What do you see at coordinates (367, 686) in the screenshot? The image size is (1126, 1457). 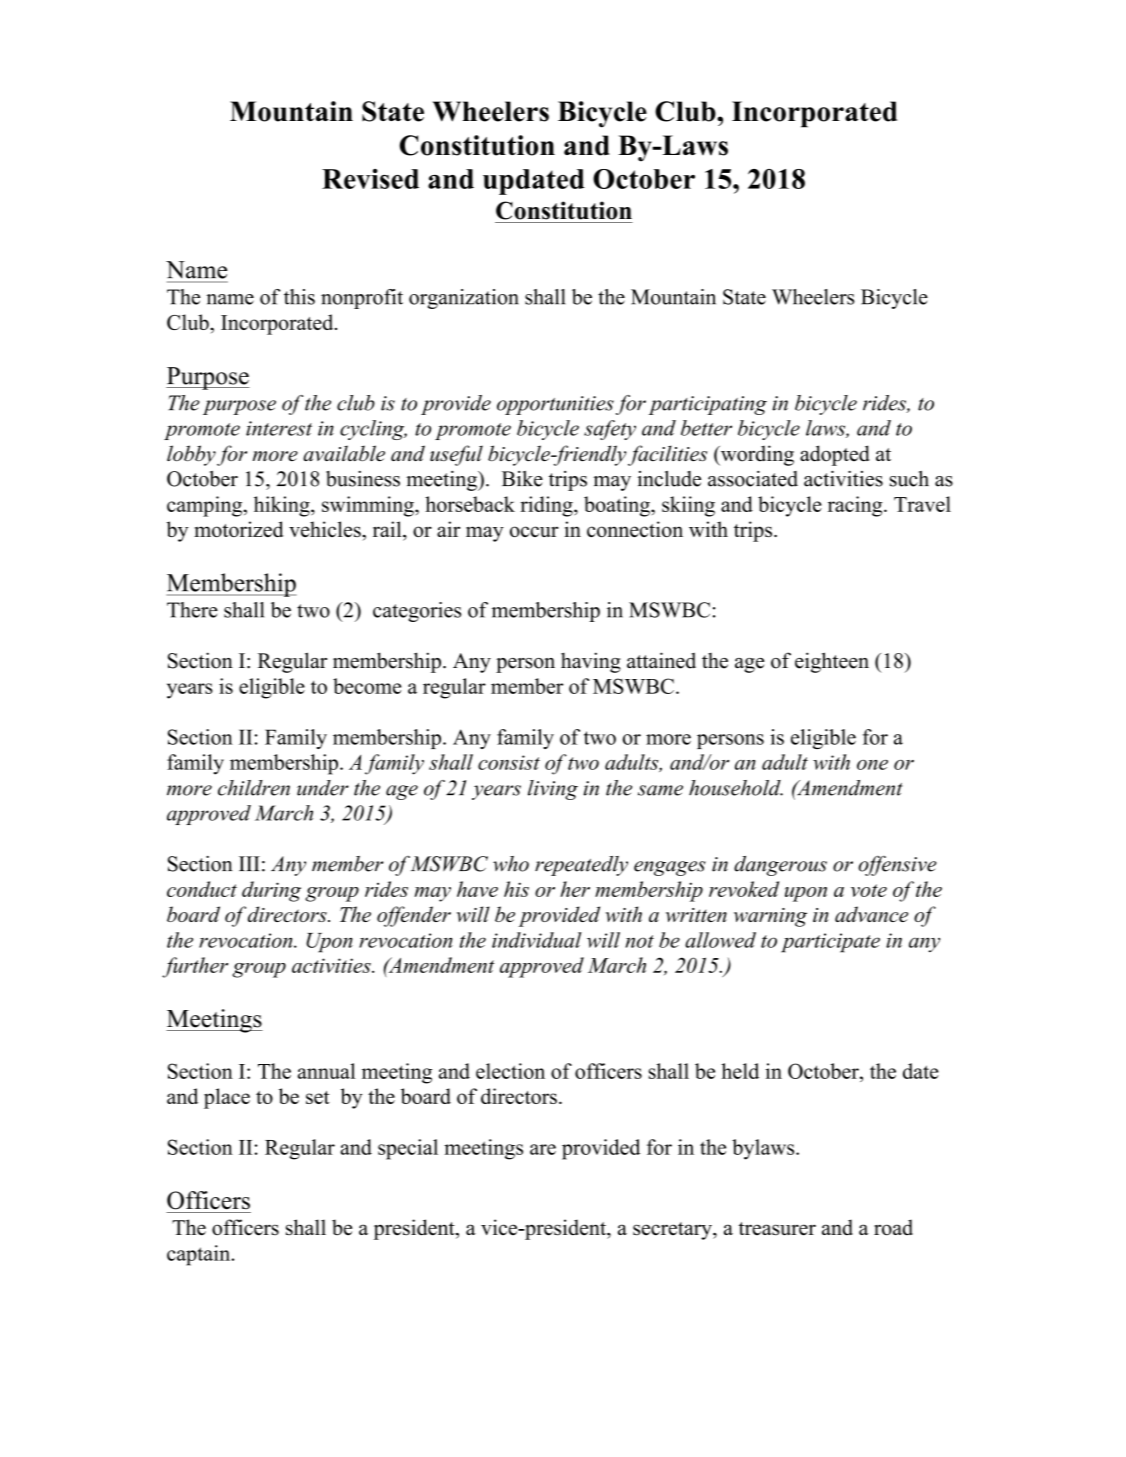 I see `become` at bounding box center [367, 686].
